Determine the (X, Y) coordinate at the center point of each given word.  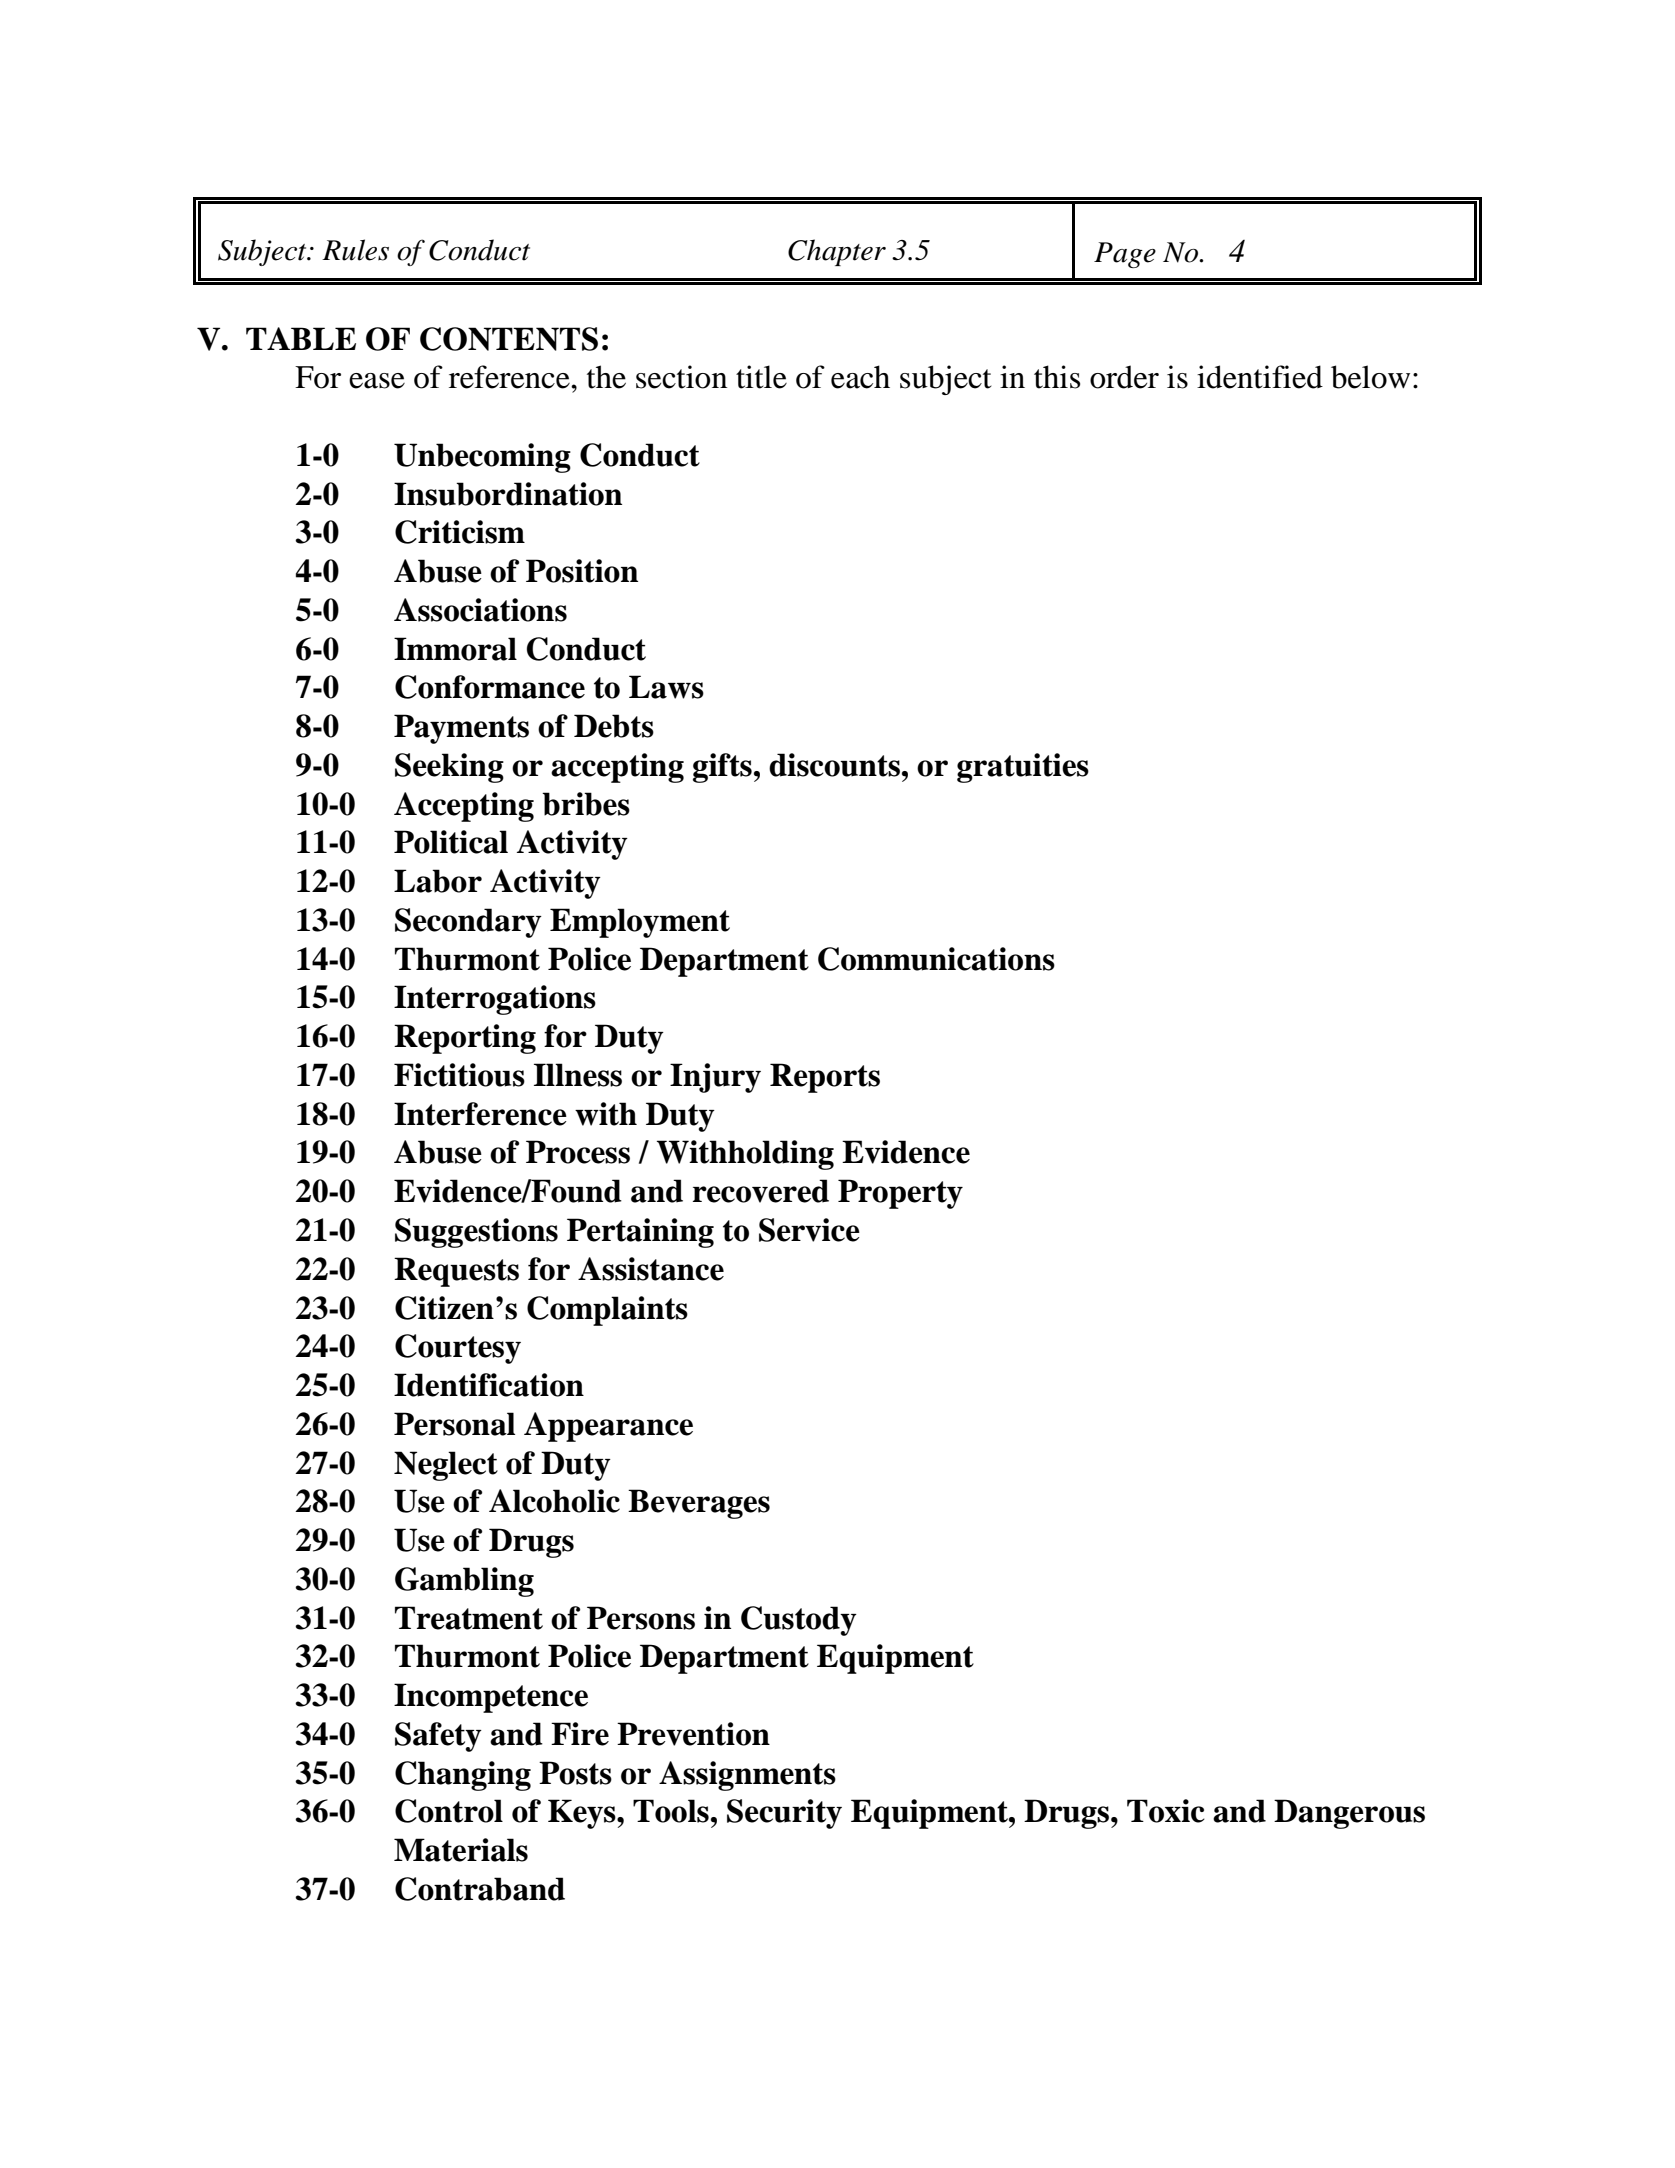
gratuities (1023, 768)
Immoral (455, 649)
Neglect (446, 1466)
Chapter (837, 252)
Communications (936, 959)
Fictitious (459, 1075)
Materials (461, 1850)
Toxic (1166, 1811)
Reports (825, 1078)
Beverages (699, 1504)
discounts (834, 765)
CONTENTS (509, 339)
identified (1260, 377)
